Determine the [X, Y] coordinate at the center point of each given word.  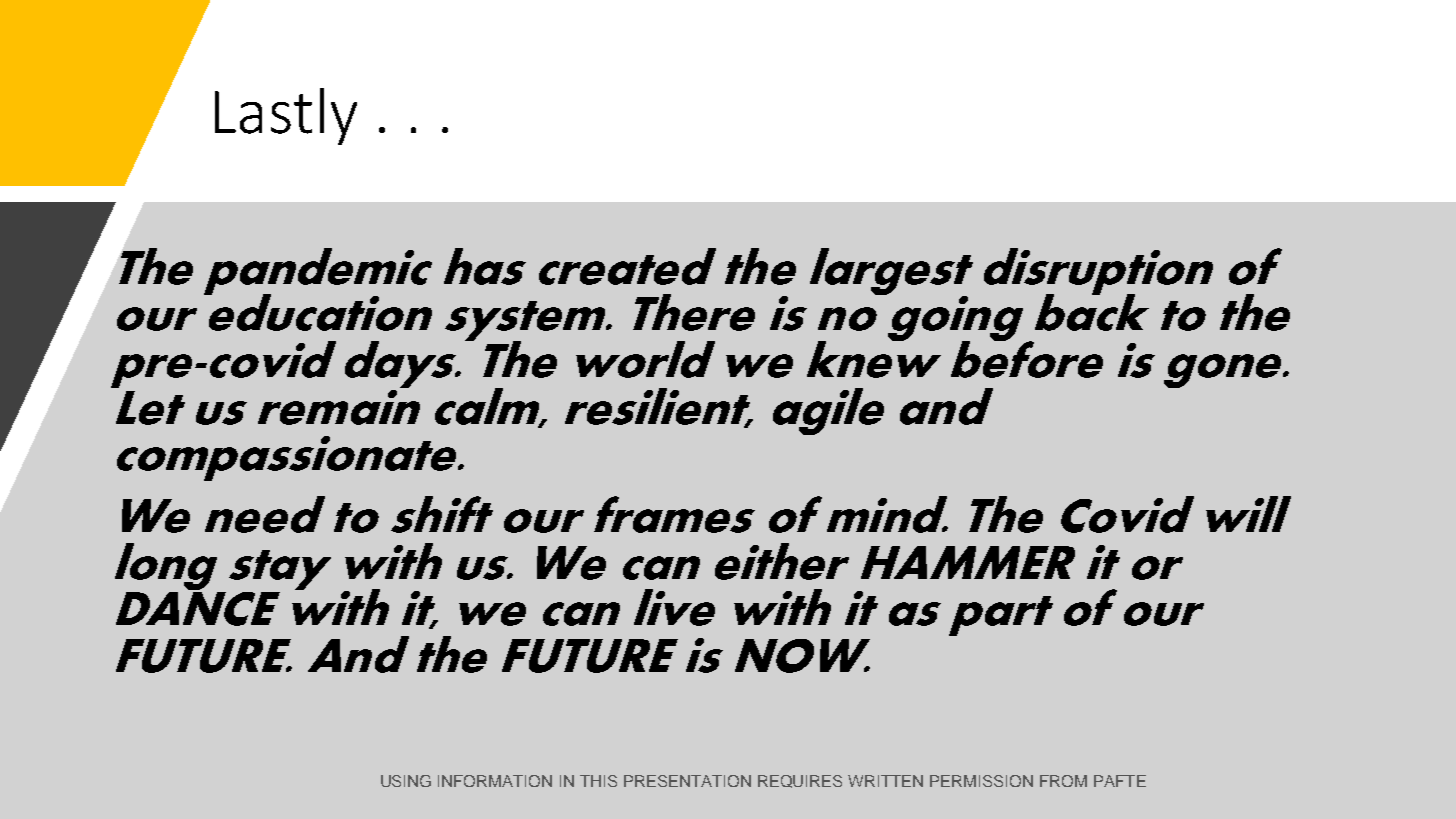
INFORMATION [495, 781]
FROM [1063, 781]
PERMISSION [981, 781]
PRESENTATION [687, 781]
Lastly [286, 116]
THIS [598, 781]
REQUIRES [800, 781]
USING [406, 781]
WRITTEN [885, 781]
